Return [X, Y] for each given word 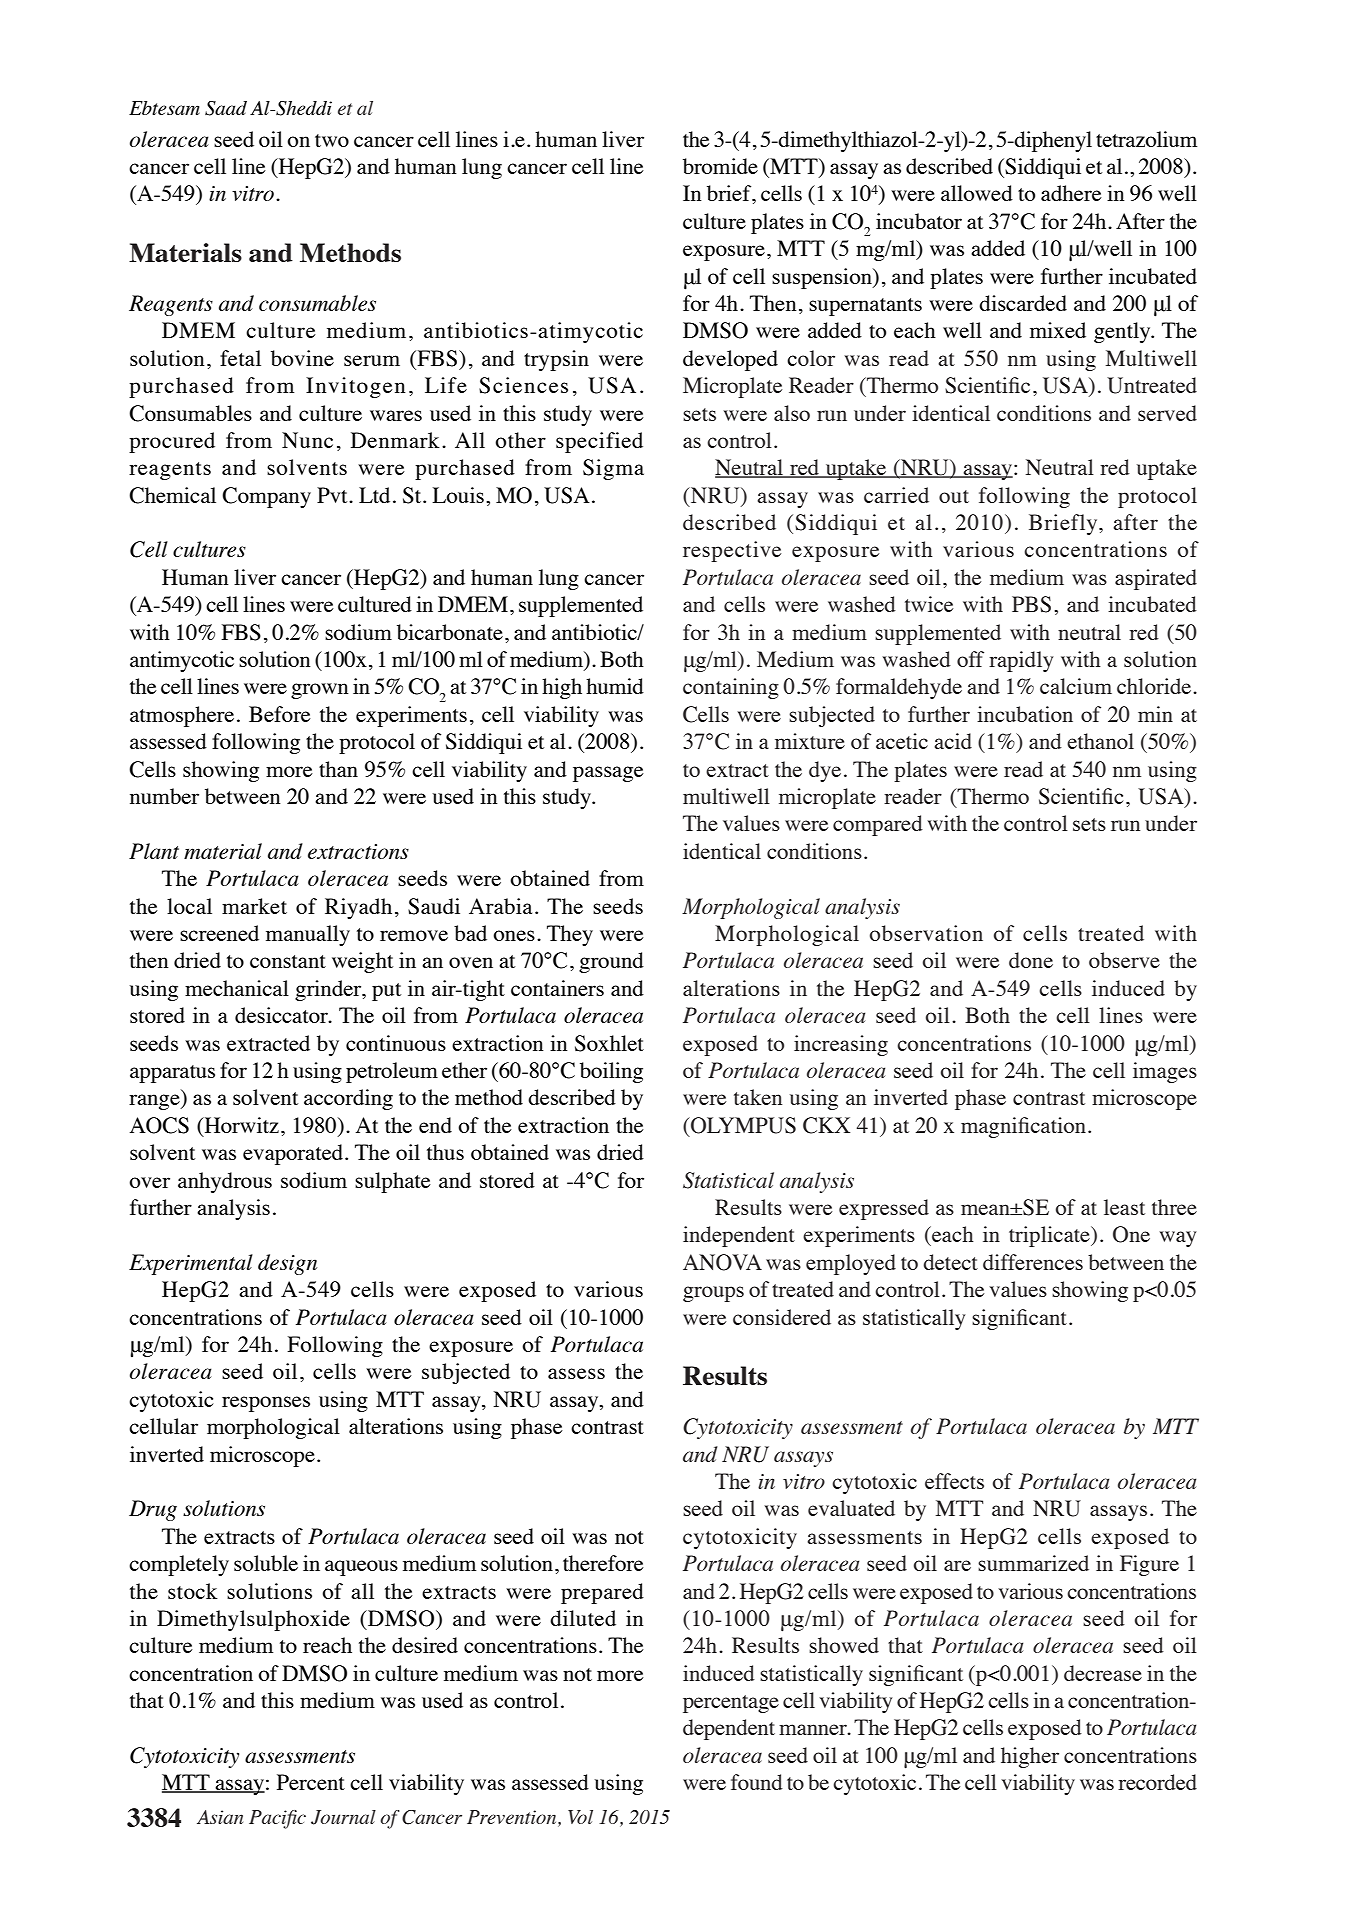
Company [266, 497]
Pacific [277, 1819]
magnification [1023, 1127]
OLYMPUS [742, 1125]
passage [608, 774]
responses [266, 1404]
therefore [603, 1563]
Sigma [613, 469]
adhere [1071, 193]
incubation [1025, 714]
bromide [720, 166]
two [332, 140]
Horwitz [240, 1126]
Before [280, 714]
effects [954, 1481]
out [954, 496]
